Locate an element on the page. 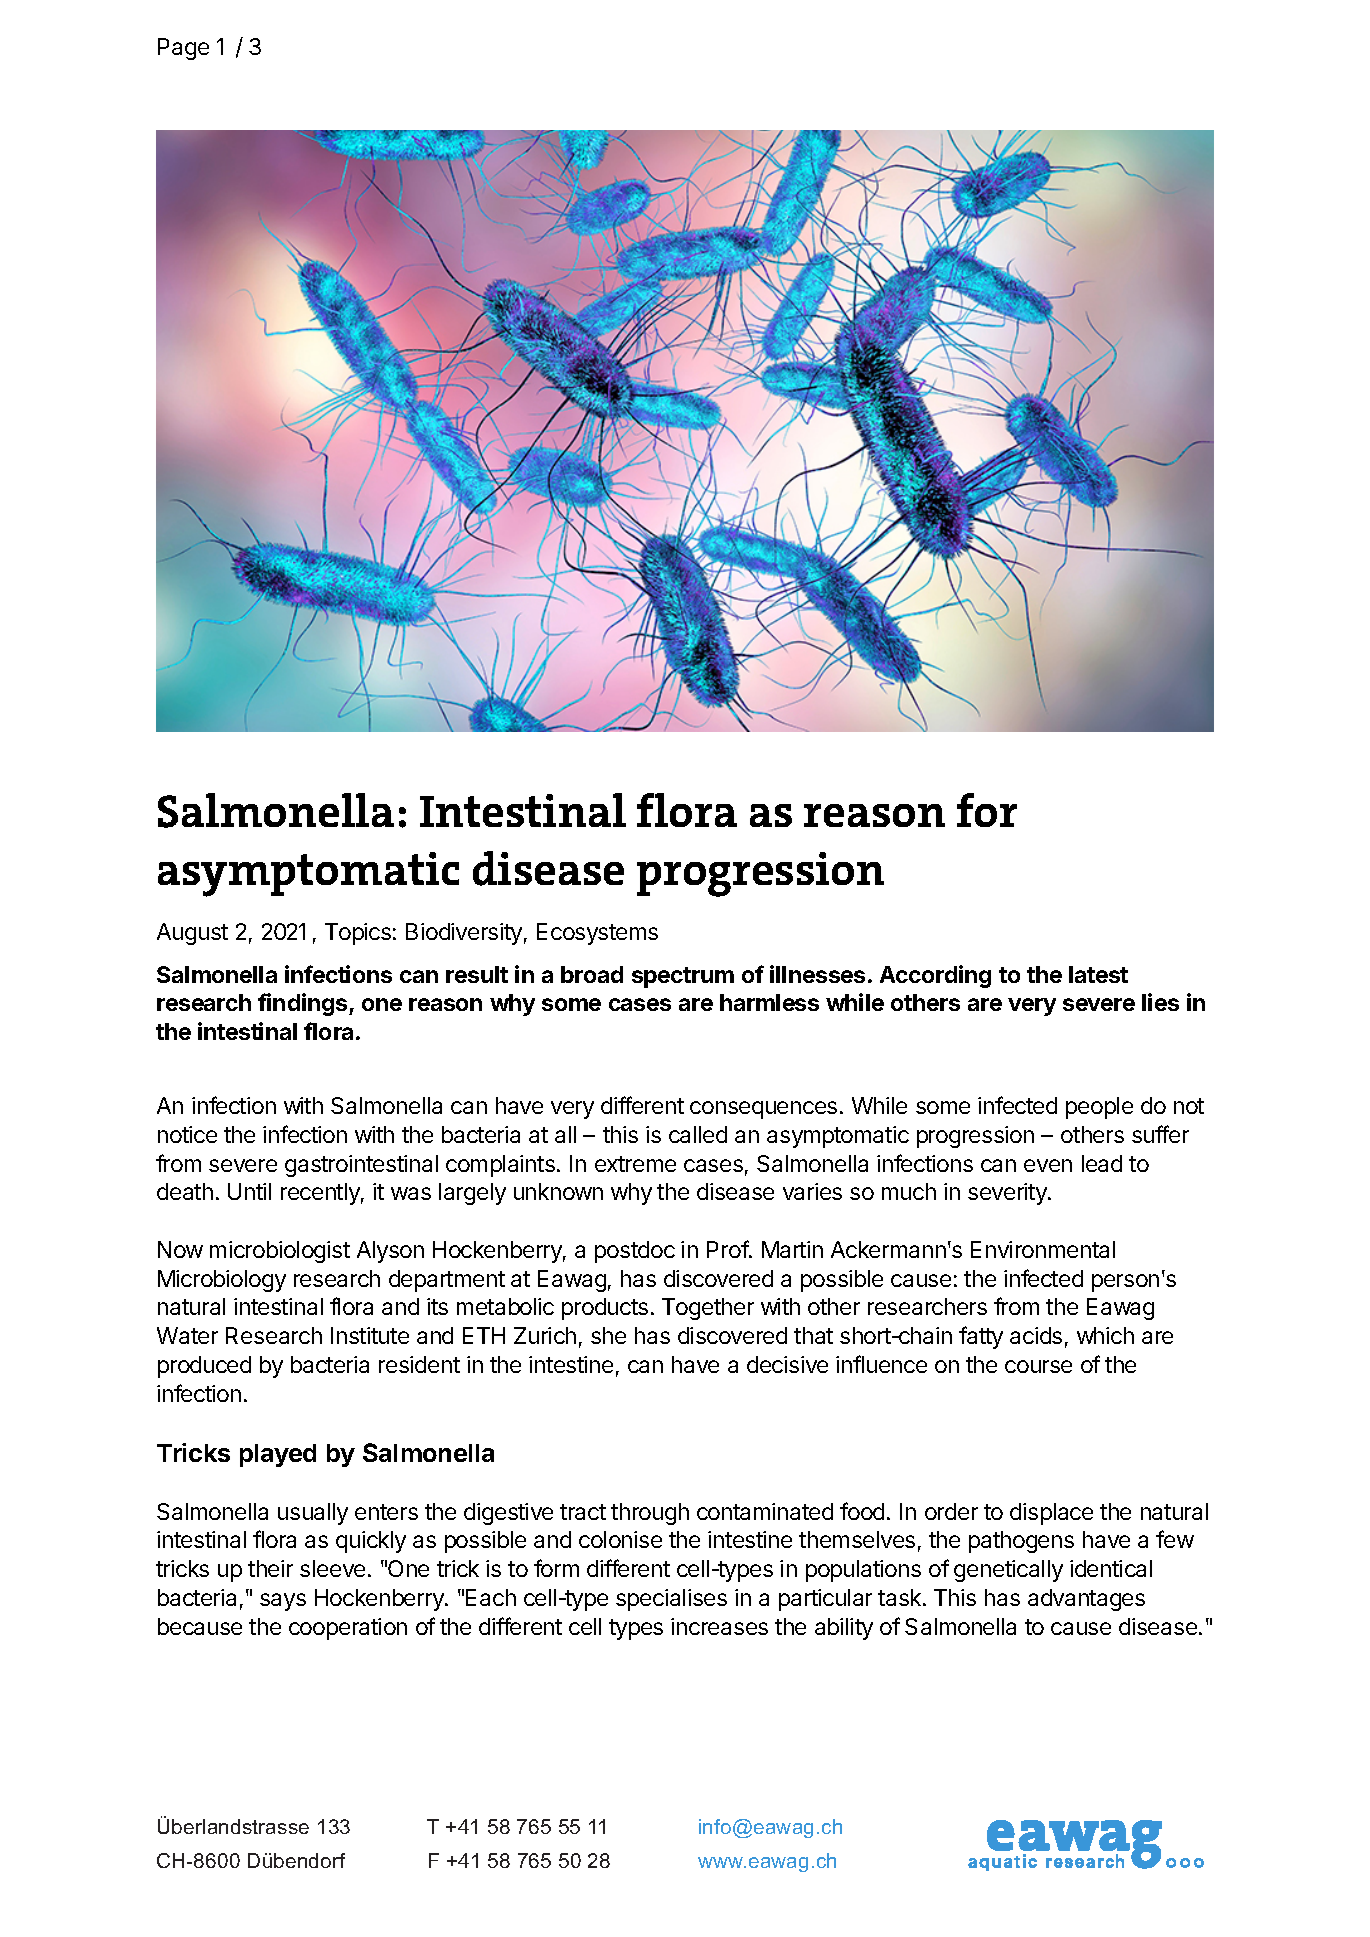  Page is located at coordinates (183, 49).
